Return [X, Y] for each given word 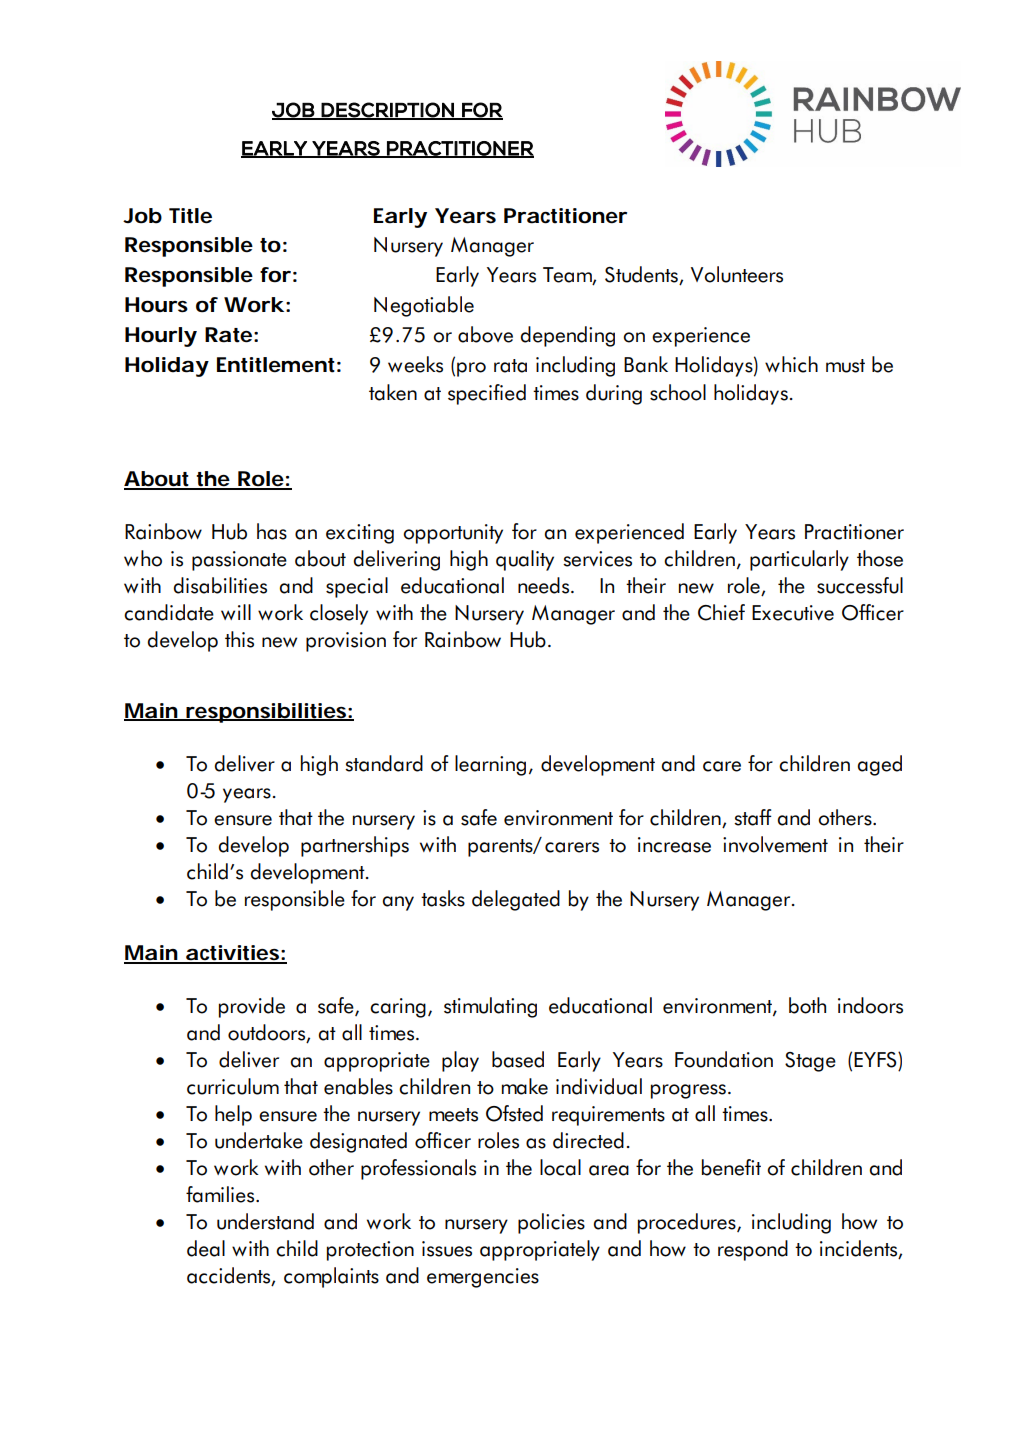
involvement [775, 844]
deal [206, 1248]
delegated [516, 900]
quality [525, 560]
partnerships [355, 846]
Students [642, 275]
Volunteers [737, 274]
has [272, 531]
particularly [799, 560]
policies [551, 1223]
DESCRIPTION [388, 110]
